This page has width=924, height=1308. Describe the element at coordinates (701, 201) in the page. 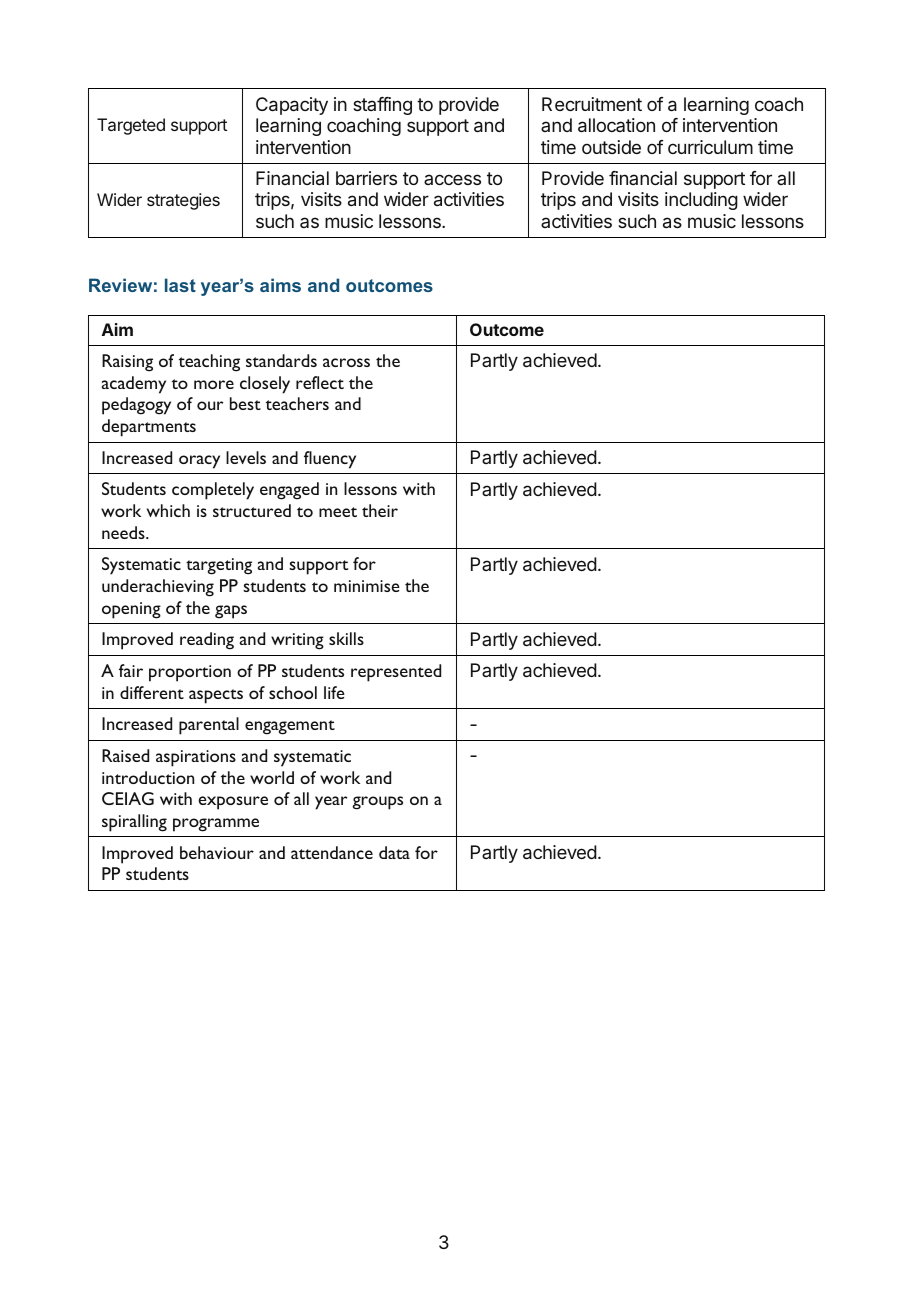

I see `including` at that location.
